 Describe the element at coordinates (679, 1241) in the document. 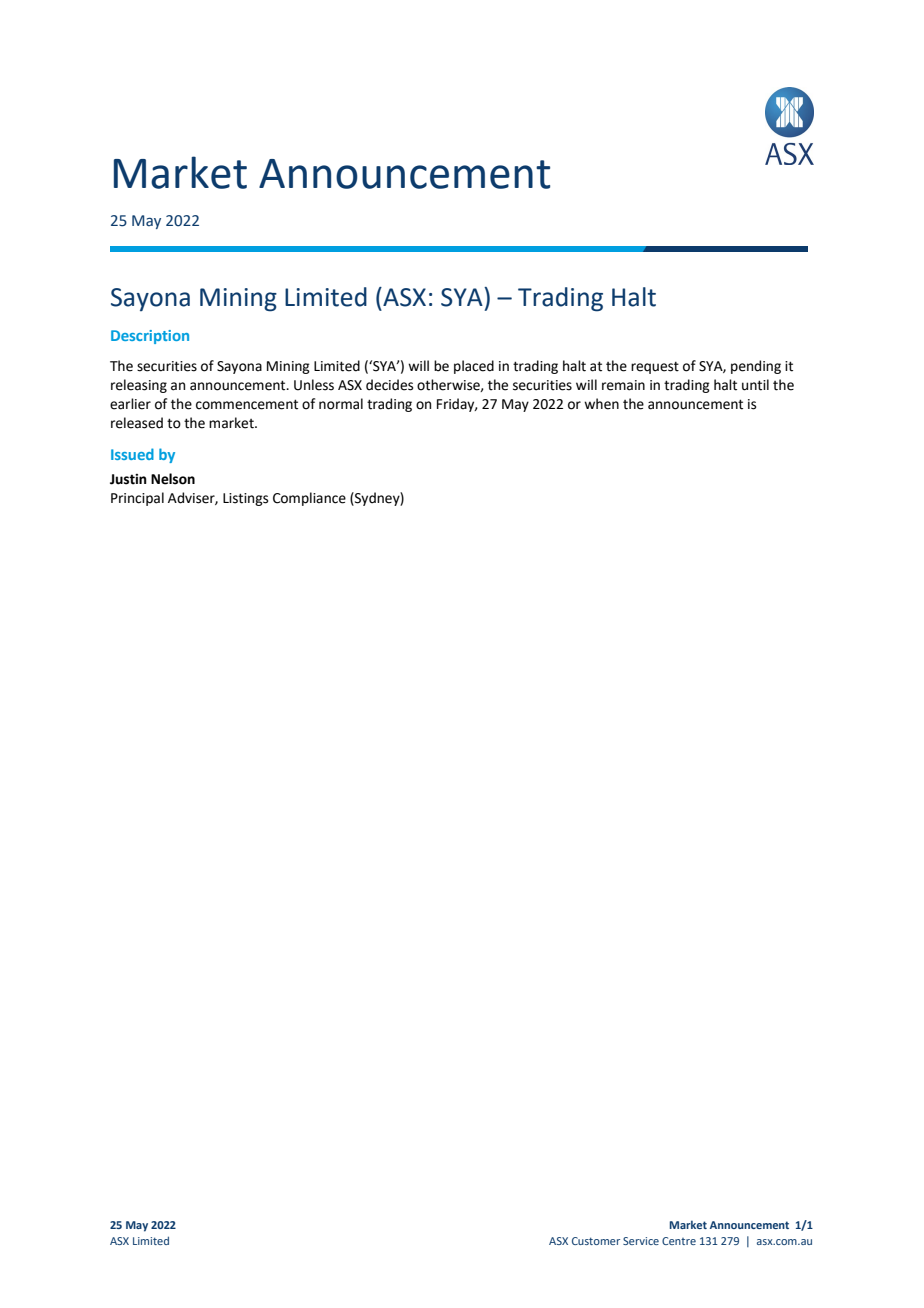

I see `Centre` at that location.
